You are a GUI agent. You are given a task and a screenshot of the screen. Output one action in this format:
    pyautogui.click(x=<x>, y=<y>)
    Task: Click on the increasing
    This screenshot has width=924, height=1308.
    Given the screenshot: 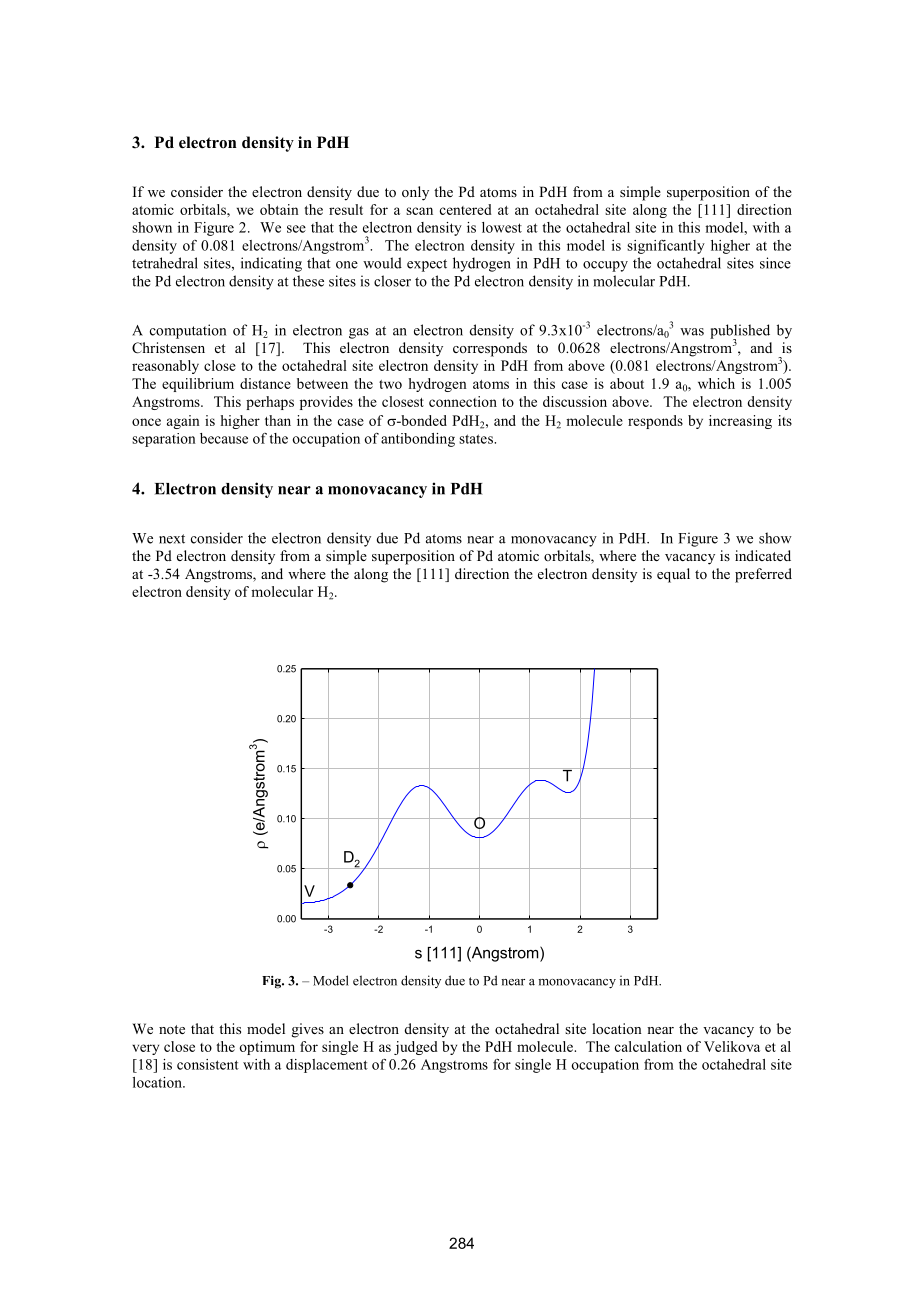 What is the action you would take?
    pyautogui.click(x=740, y=422)
